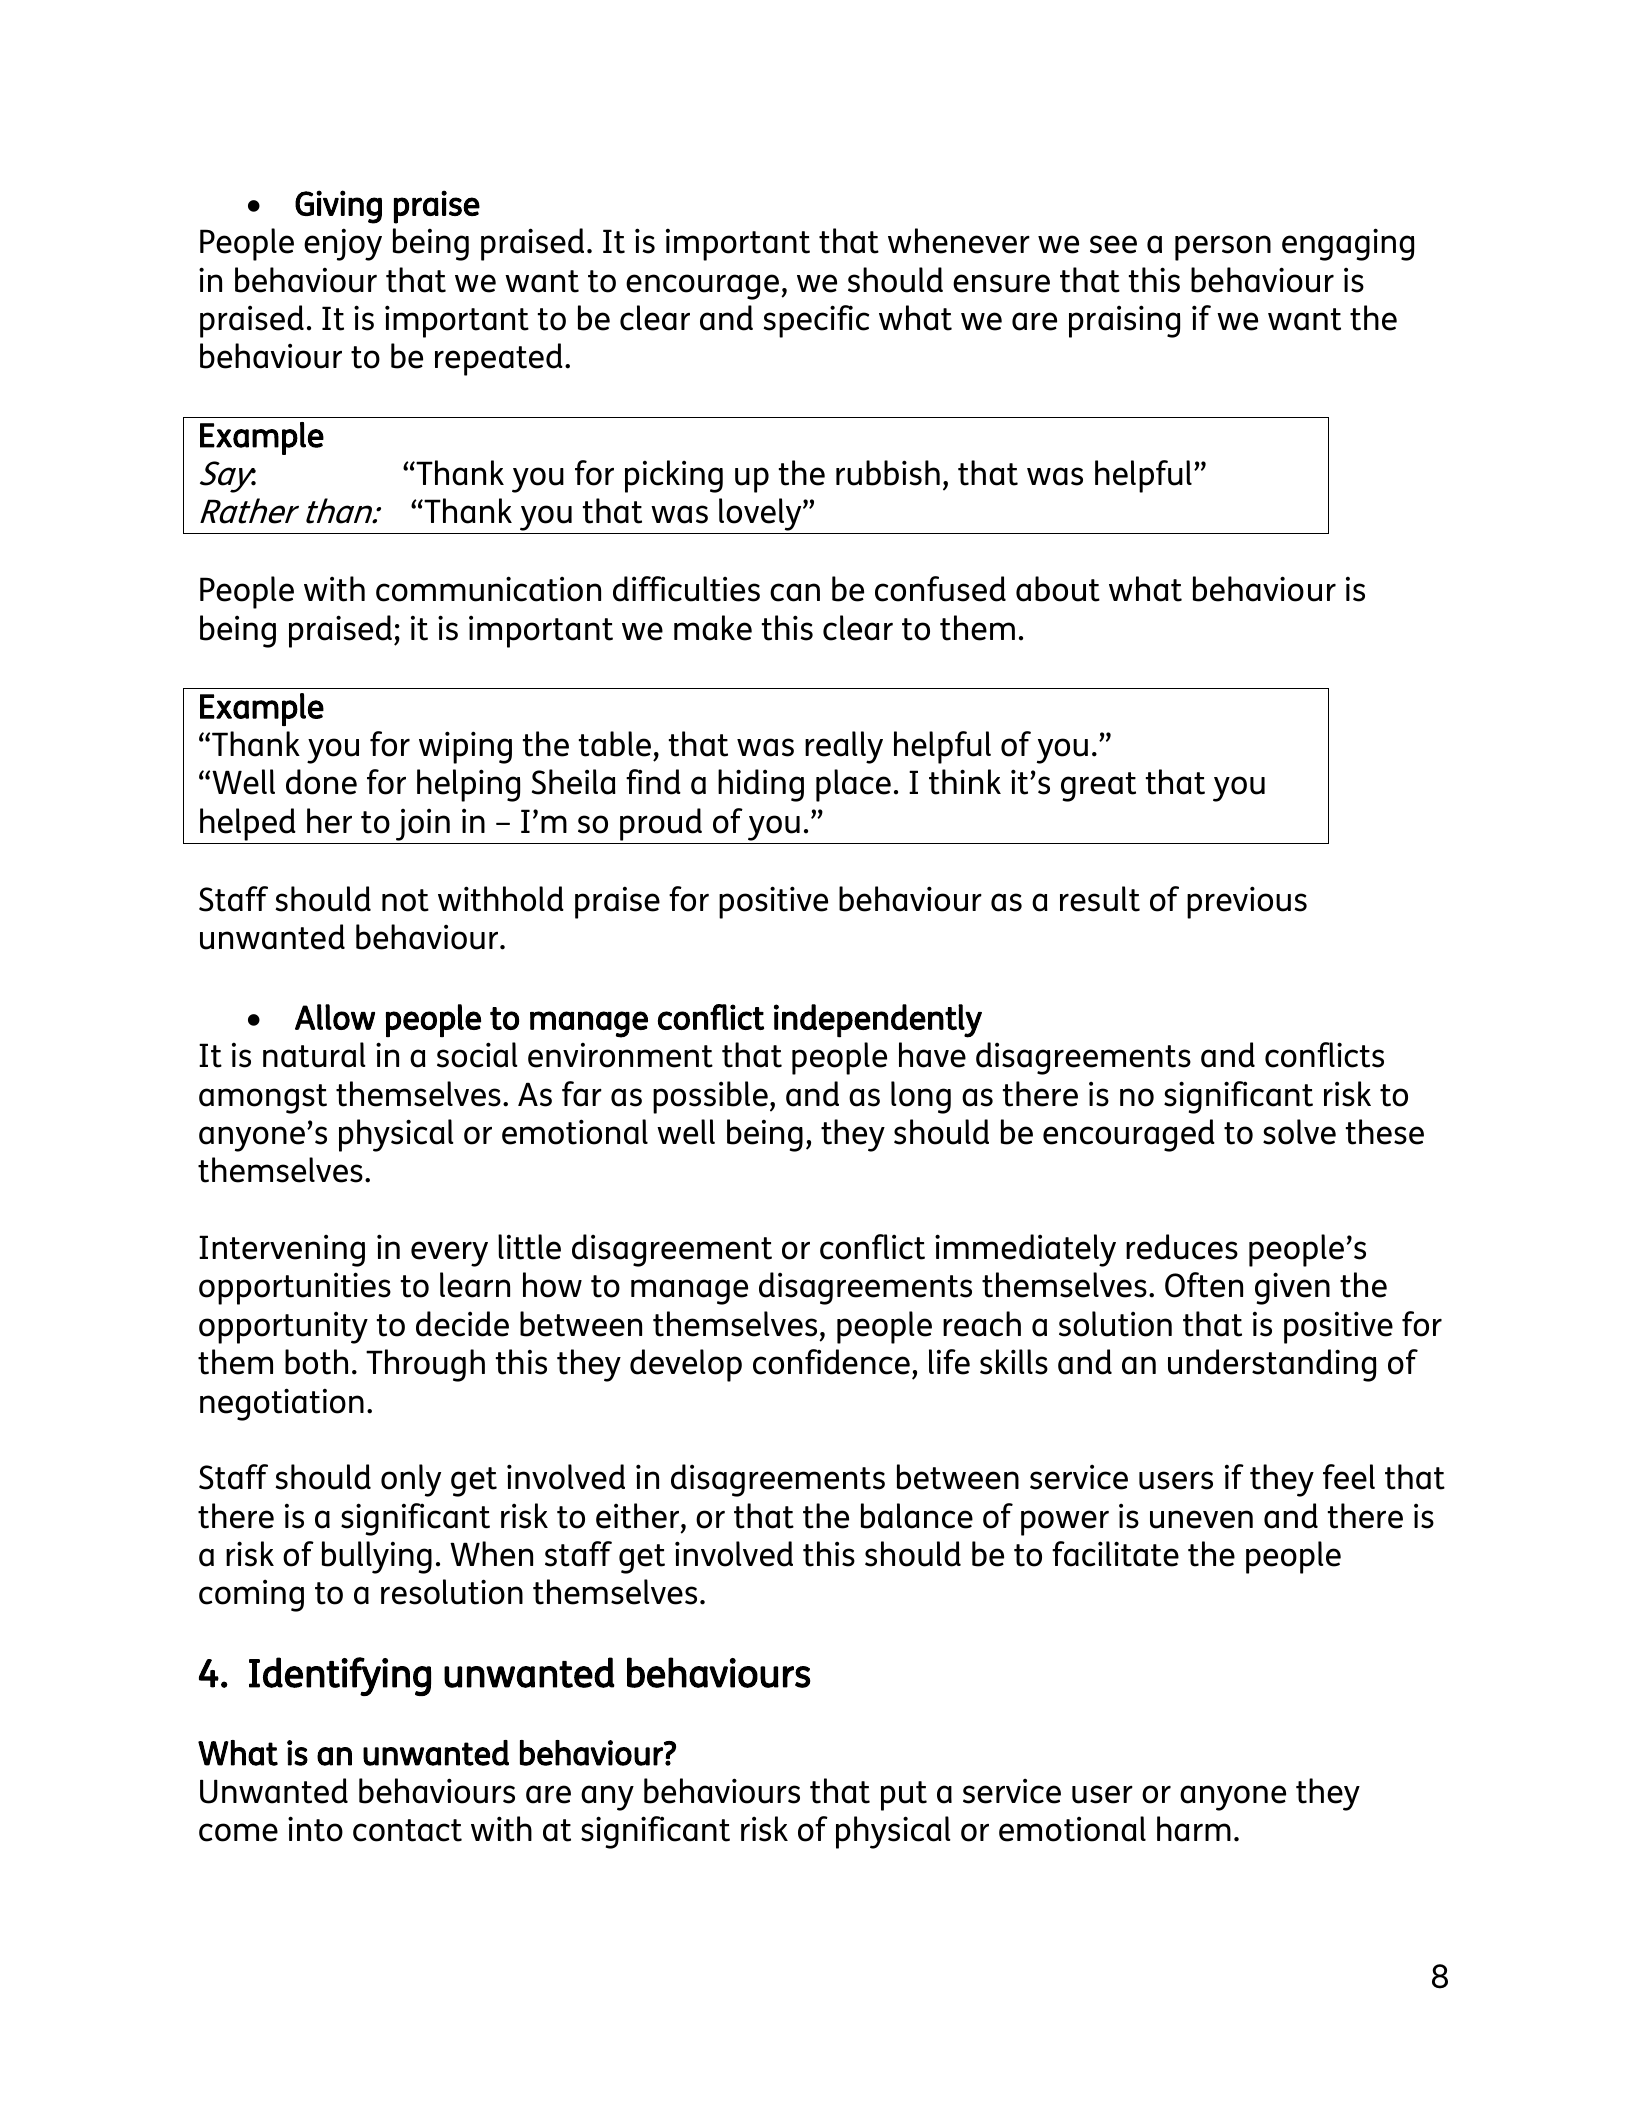  I want to click on place, so click(853, 785).
